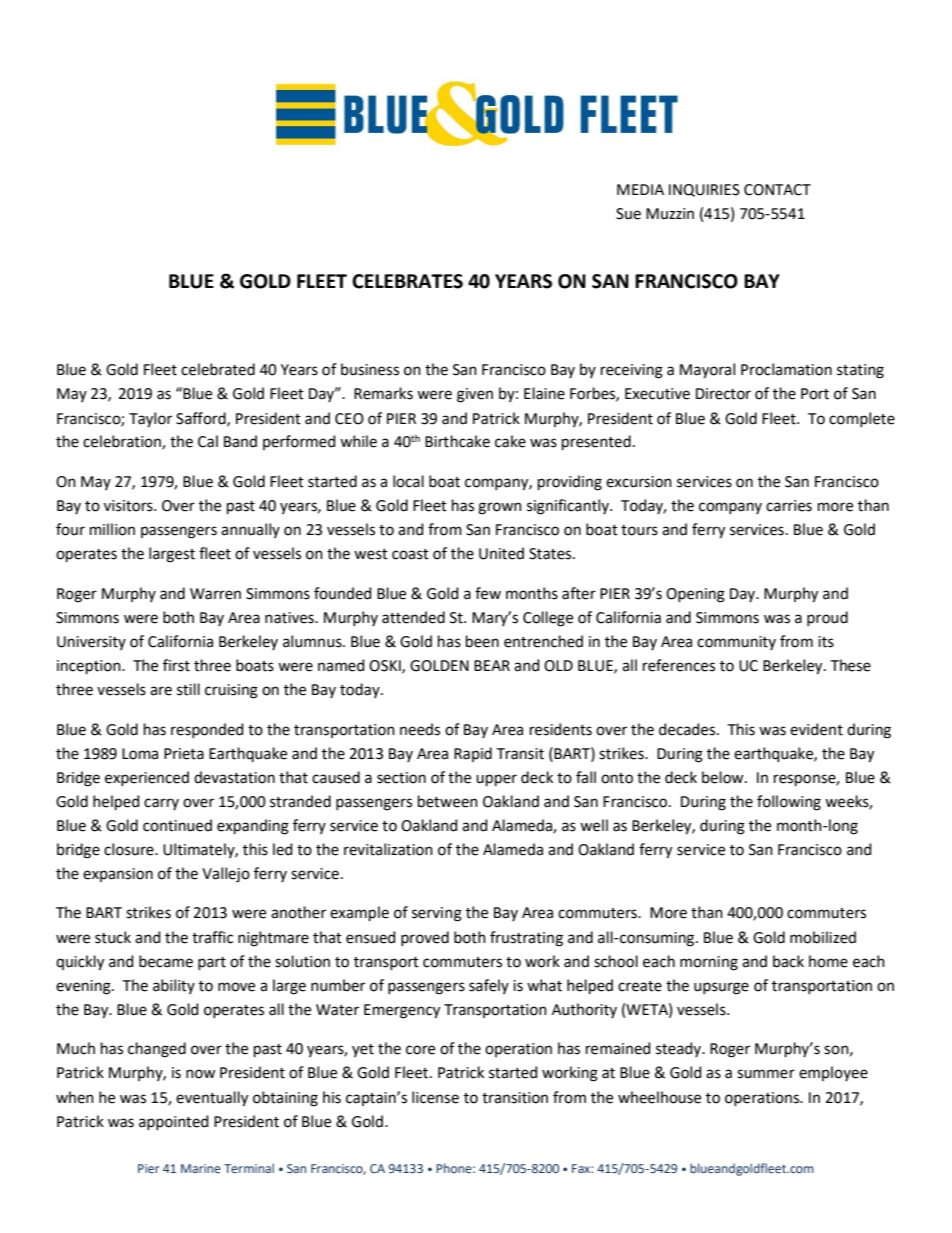 This screenshot has width=952, height=1233. I want to click on license, so click(435, 1097).
